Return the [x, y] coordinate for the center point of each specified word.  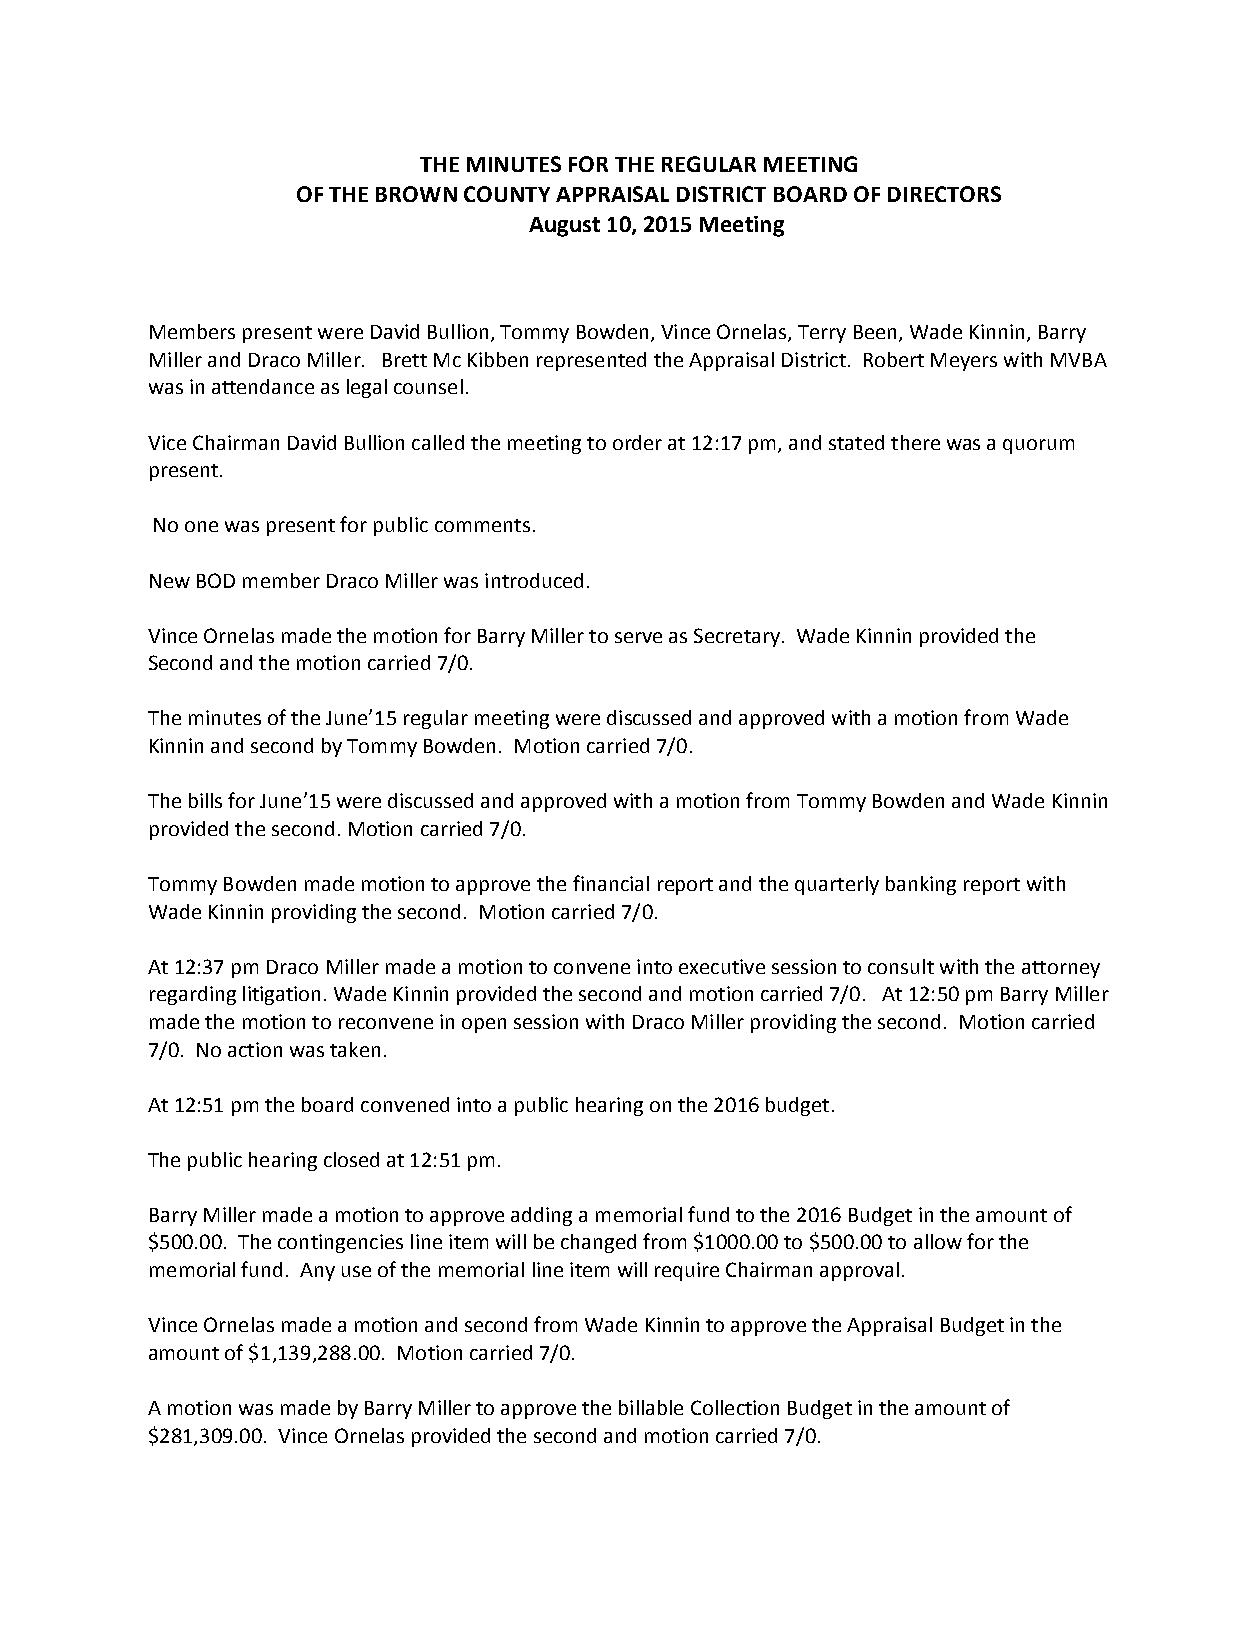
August [564, 227]
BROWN [416, 194]
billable [651, 1407]
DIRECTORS [944, 194]
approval [859, 1271]
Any [317, 1272]
